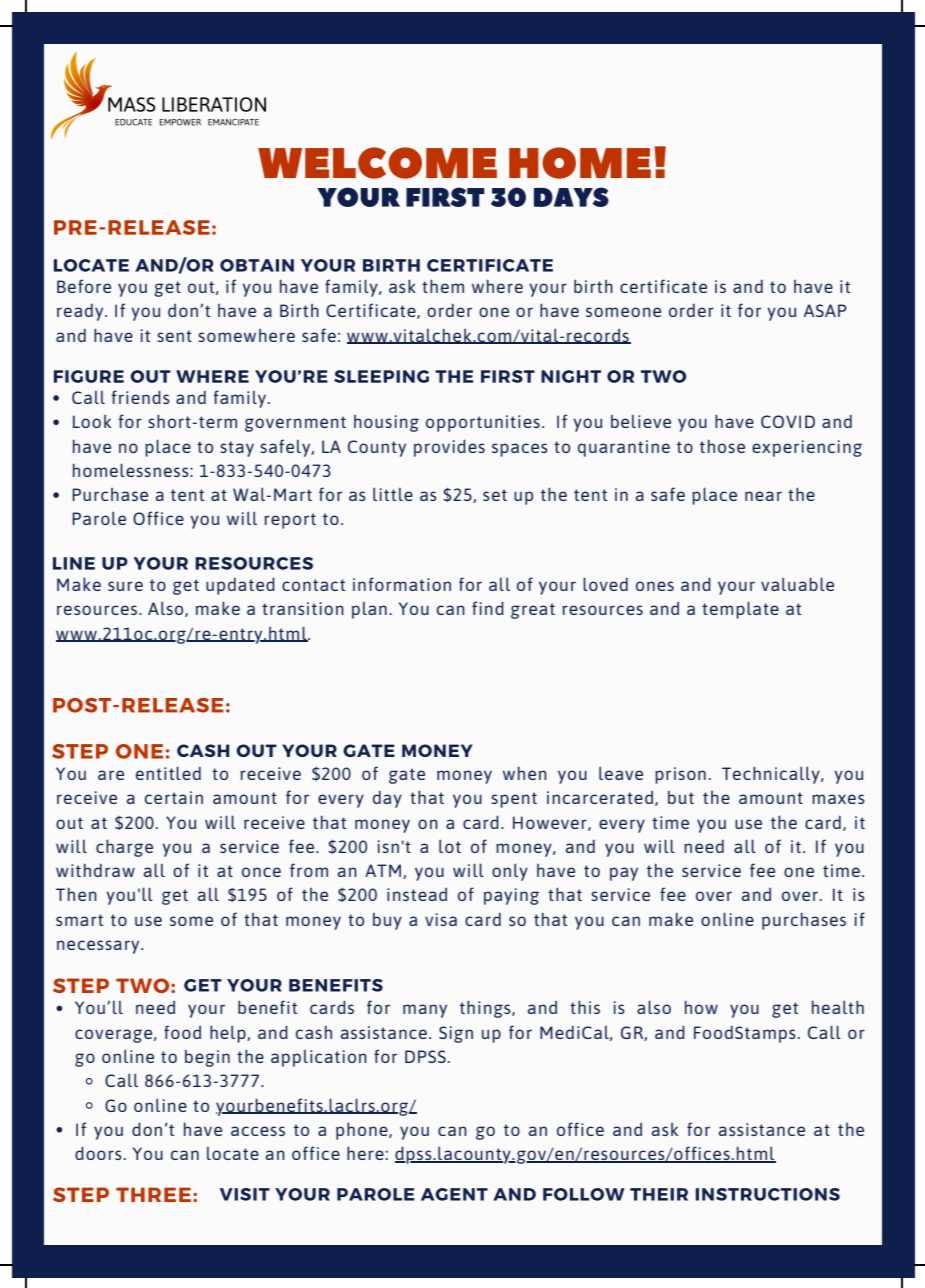 This document has width=925, height=1288. I want to click on AGENT, so click(454, 1194).
